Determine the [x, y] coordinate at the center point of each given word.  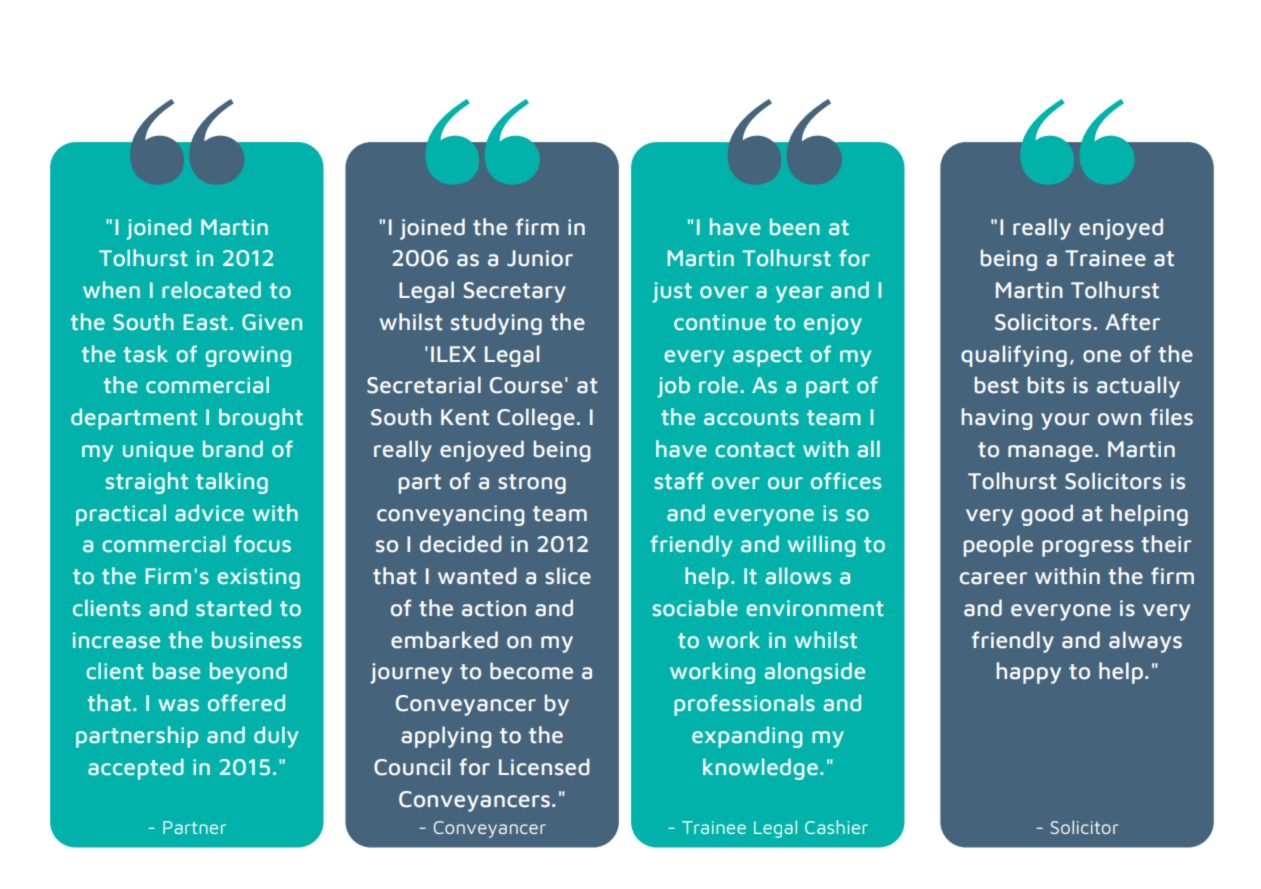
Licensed [544, 767]
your [1065, 421]
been [795, 227]
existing [258, 578]
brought [261, 419]
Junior [540, 258]
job [673, 387]
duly [276, 737]
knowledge [760, 769]
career [993, 578]
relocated [211, 290]
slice [568, 576]
